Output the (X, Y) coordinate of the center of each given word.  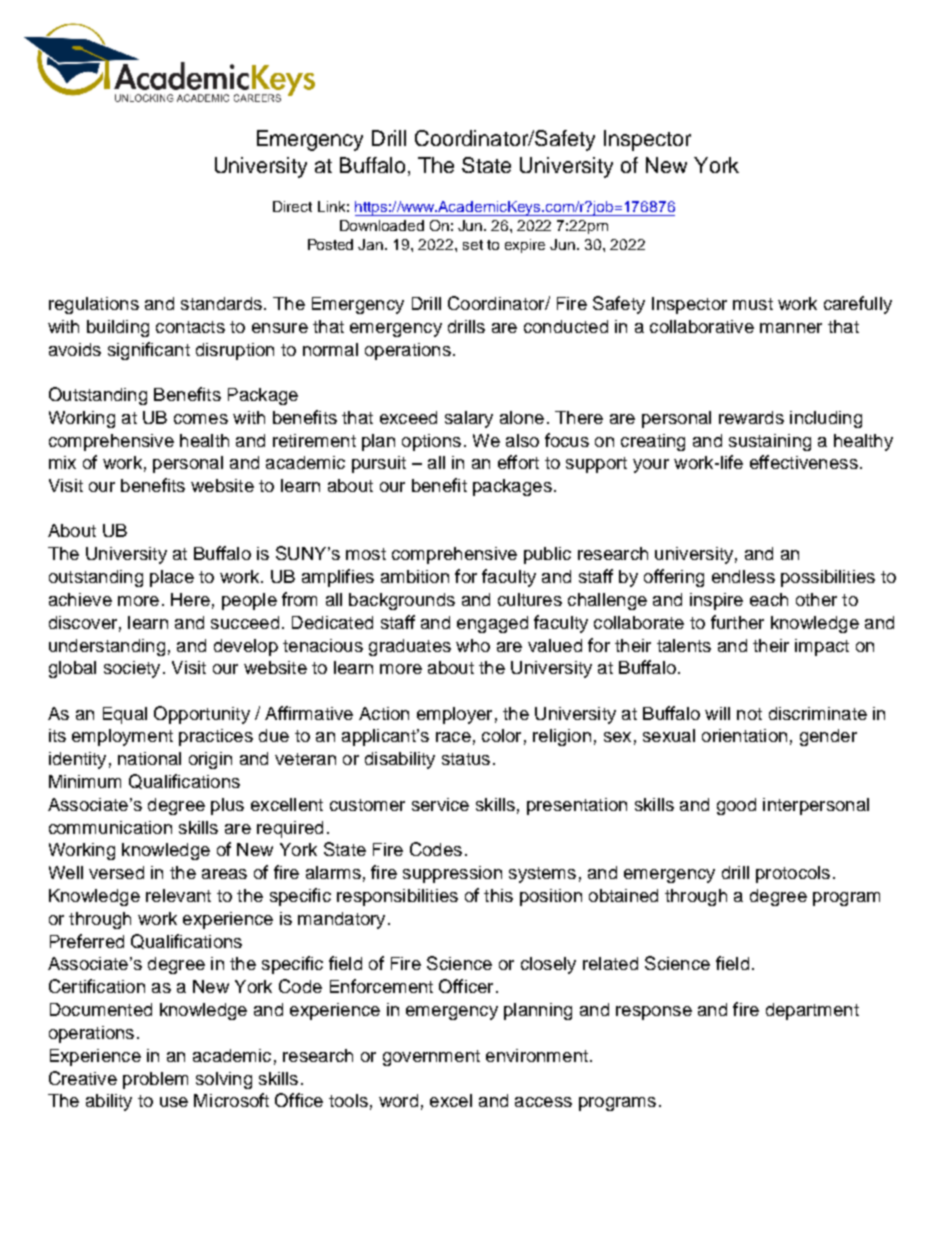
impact (822, 647)
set (473, 245)
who (473, 645)
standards (221, 303)
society (132, 669)
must (753, 304)
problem (155, 1080)
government (431, 1058)
